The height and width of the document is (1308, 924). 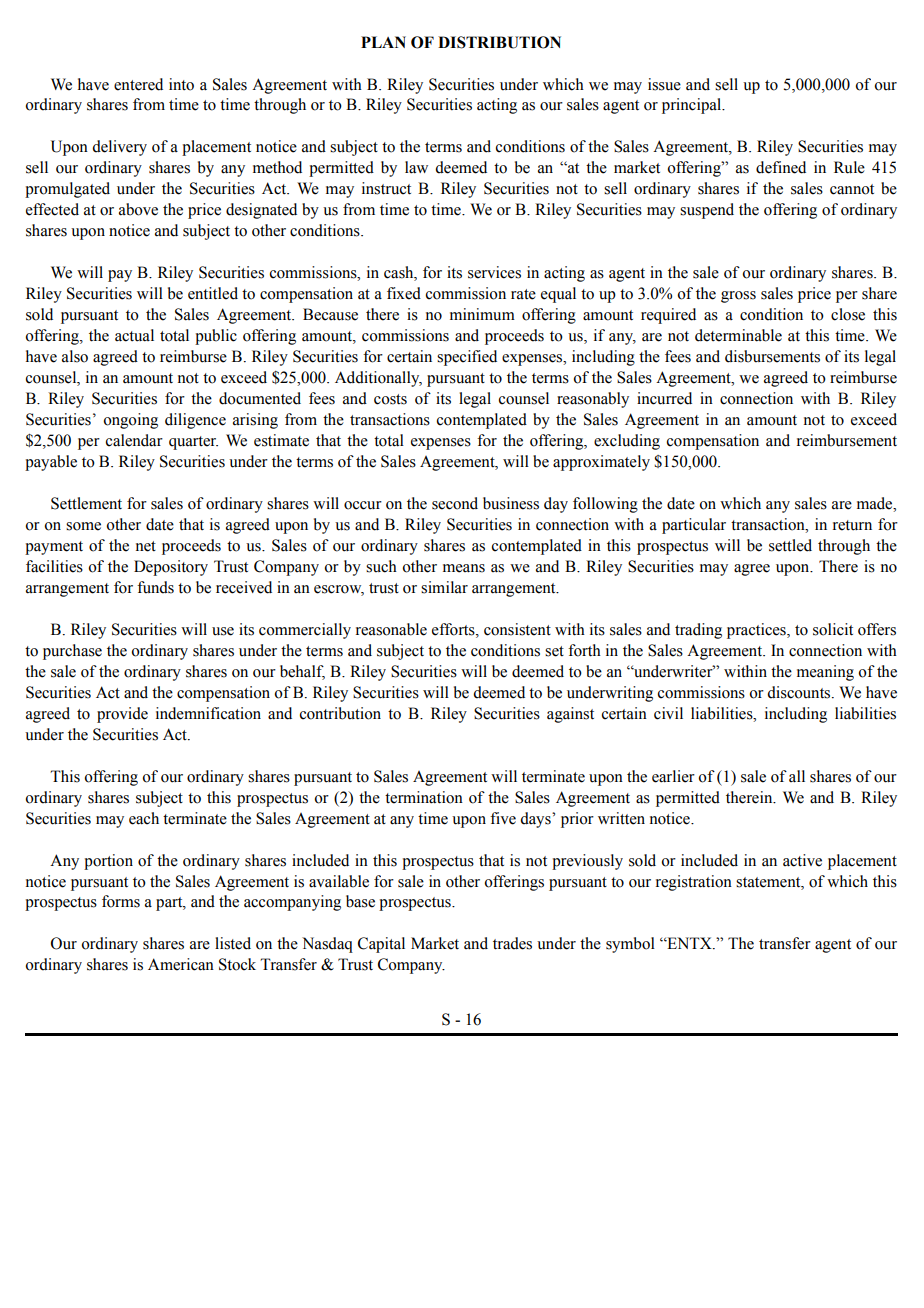 I want to click on entered, so click(x=138, y=84).
